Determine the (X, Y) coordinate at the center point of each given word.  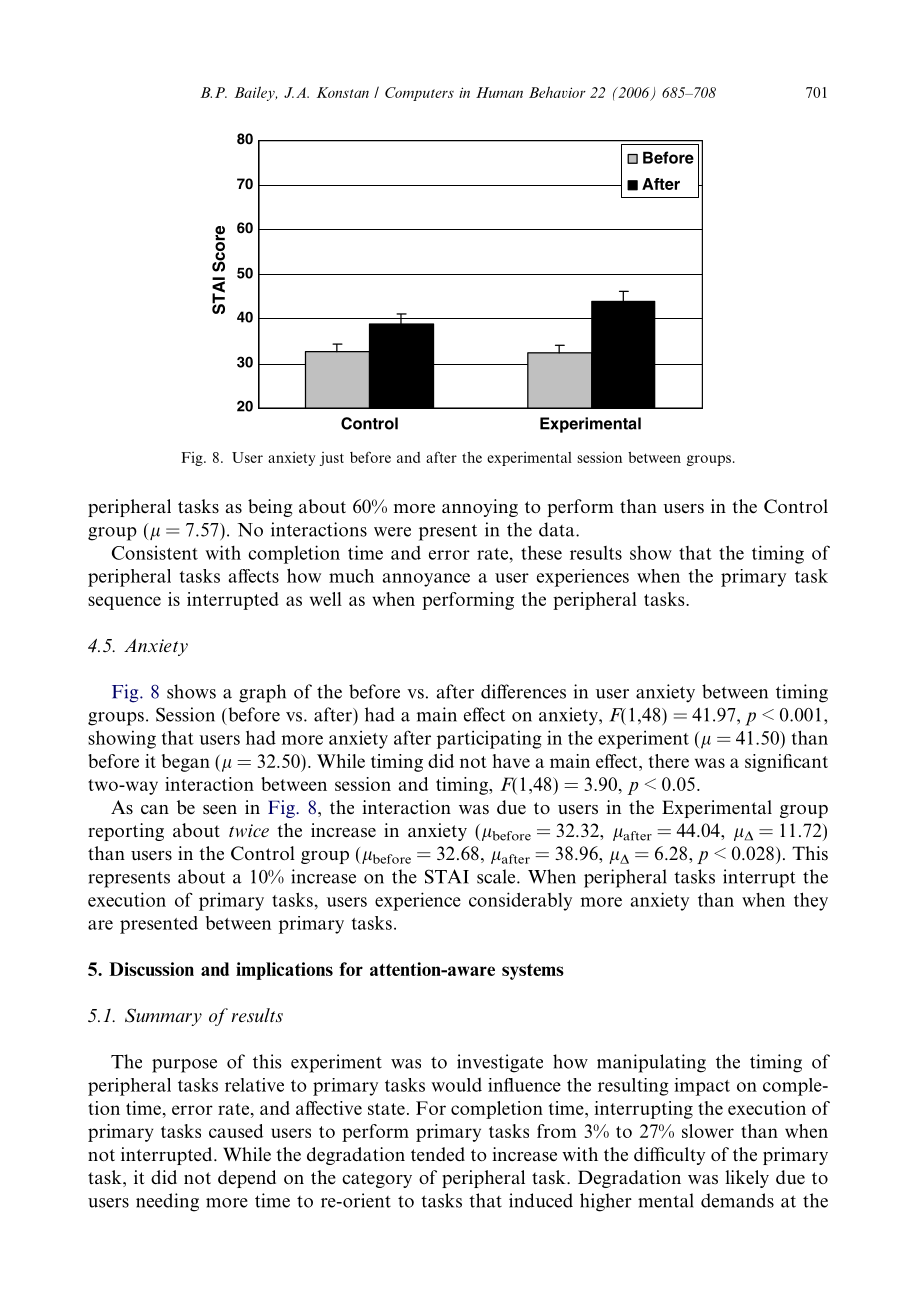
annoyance (426, 580)
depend (247, 1179)
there (669, 761)
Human (499, 92)
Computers (419, 94)
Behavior (557, 92)
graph (262, 693)
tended (438, 1154)
